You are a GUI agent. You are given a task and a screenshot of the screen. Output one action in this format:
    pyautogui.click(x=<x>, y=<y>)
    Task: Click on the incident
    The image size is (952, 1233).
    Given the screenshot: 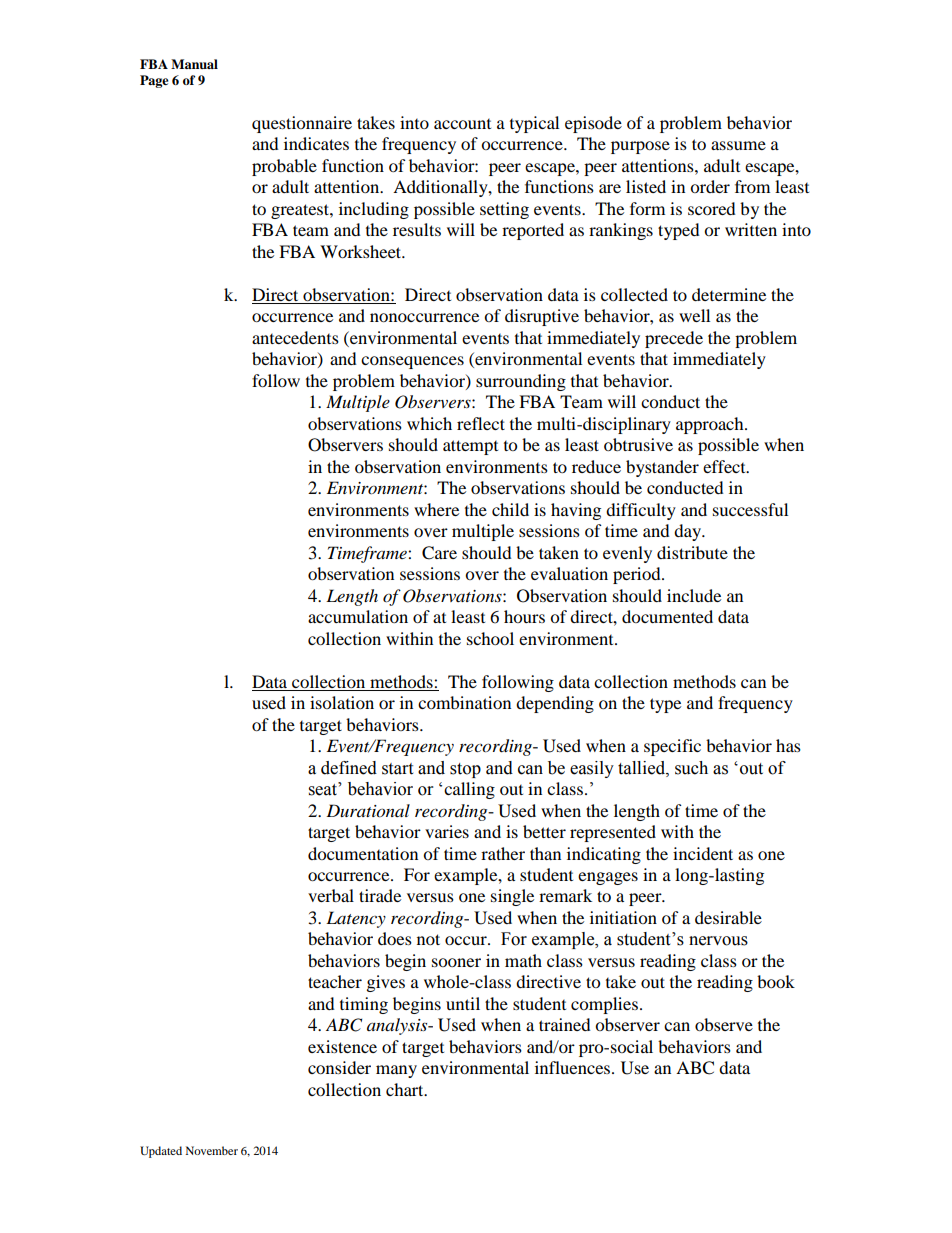 What is the action you would take?
    pyautogui.click(x=703, y=853)
